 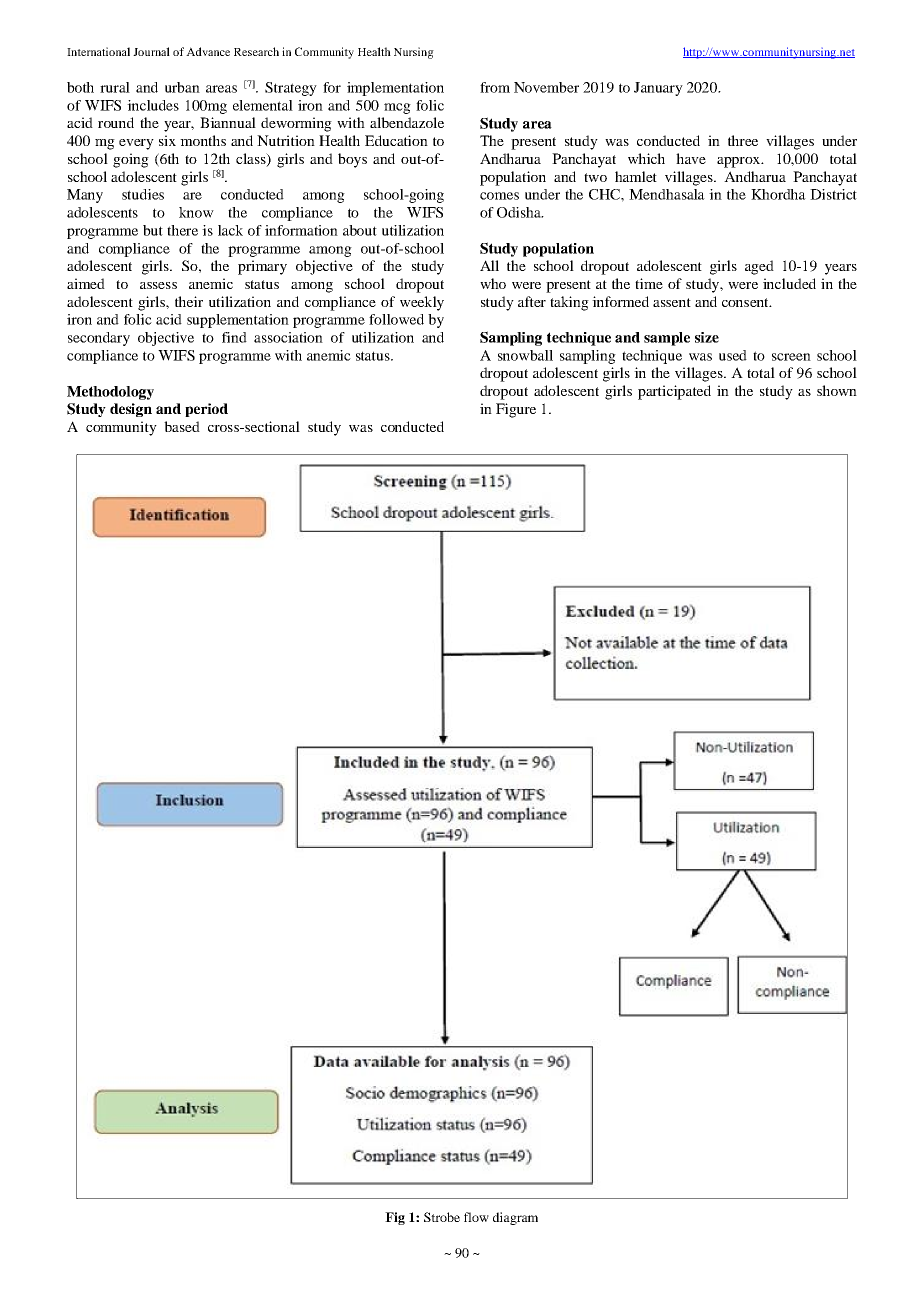 What do you see at coordinates (515, 1218) in the screenshot?
I see `diagram` at bounding box center [515, 1218].
